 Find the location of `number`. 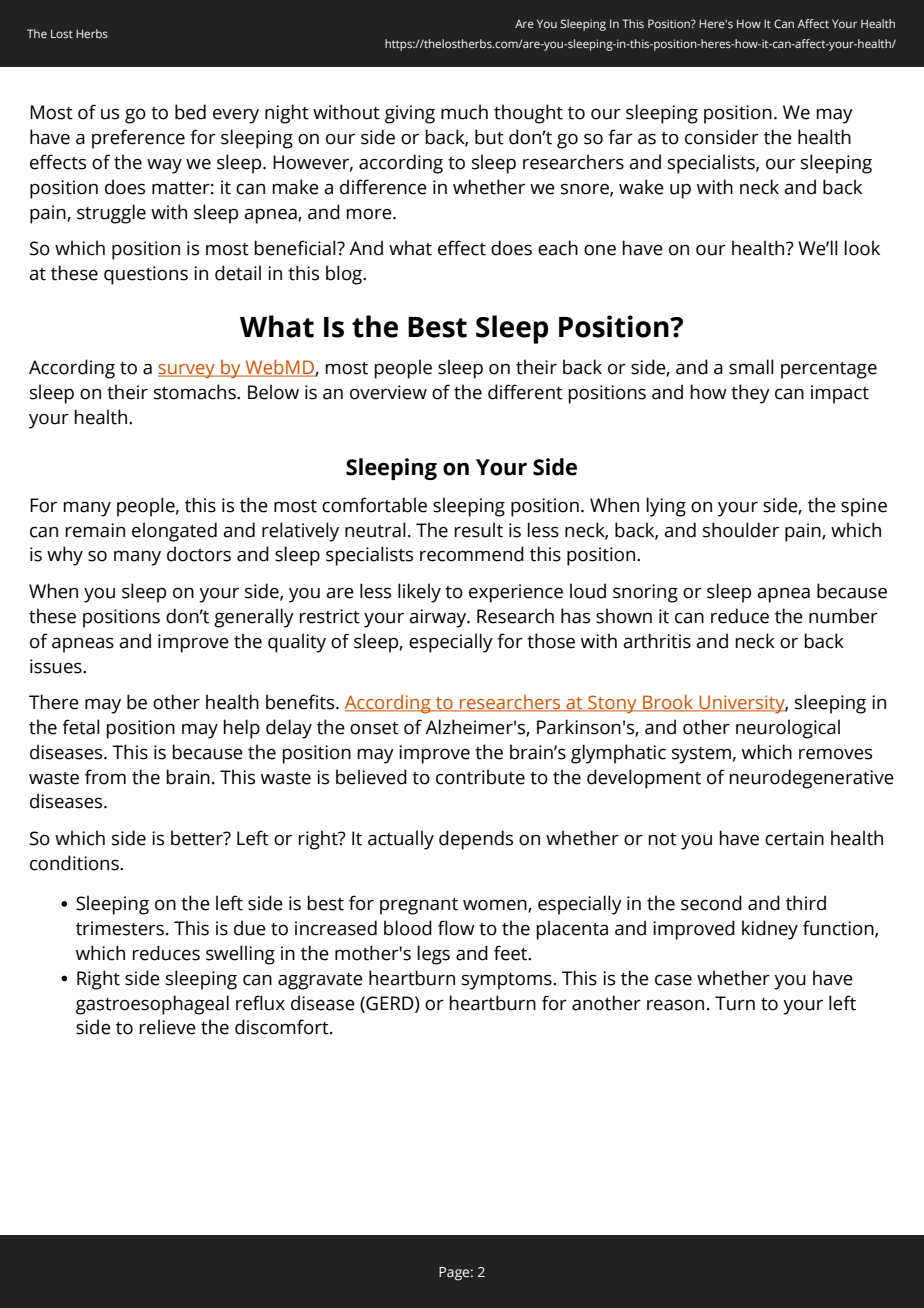

number is located at coordinates (843, 616).
